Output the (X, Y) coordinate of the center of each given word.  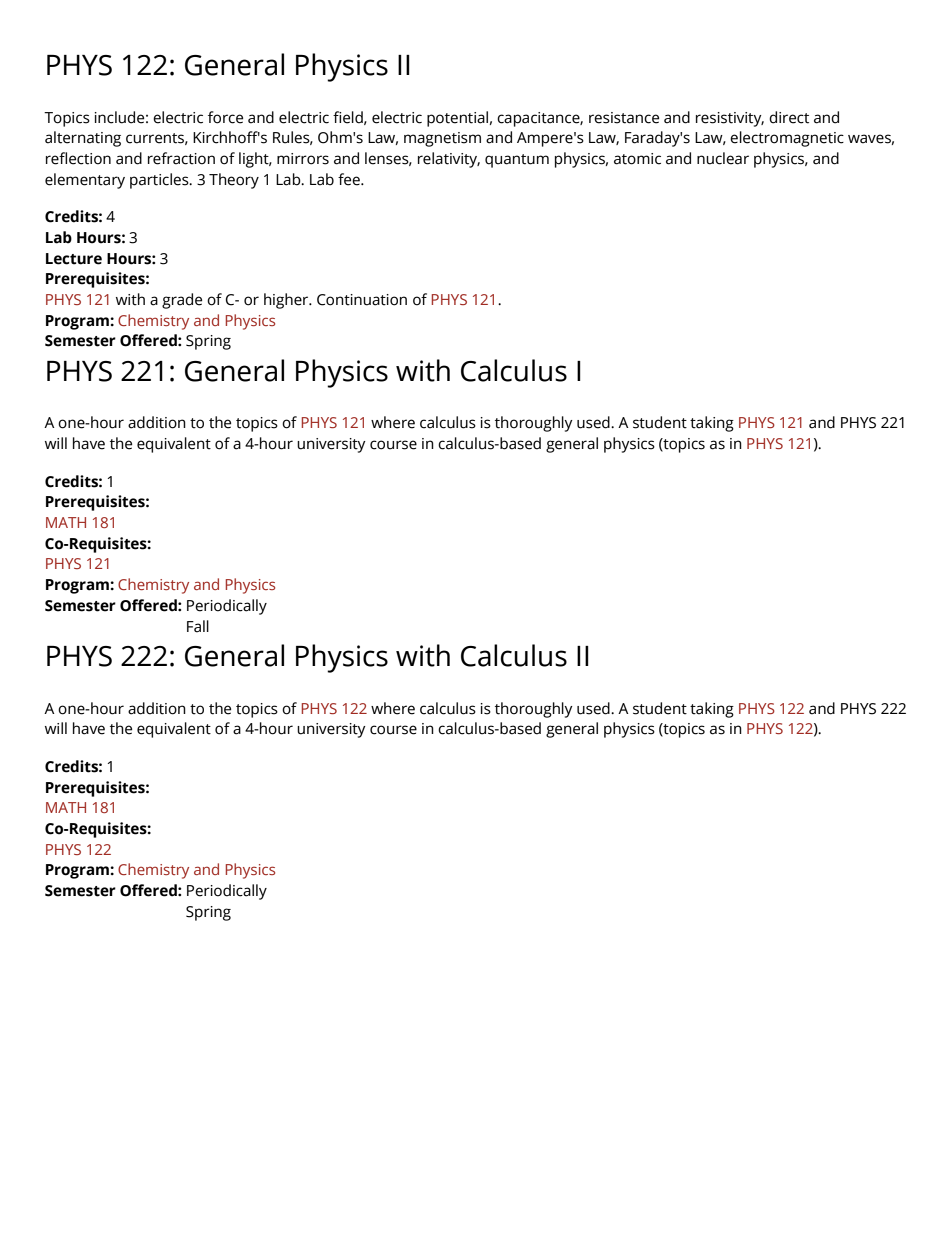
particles (160, 181)
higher (287, 301)
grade (182, 301)
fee (350, 179)
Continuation (362, 300)
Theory (234, 181)
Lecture (74, 259)
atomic (637, 159)
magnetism (442, 139)
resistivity (730, 119)
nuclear (723, 158)
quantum (517, 161)
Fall (198, 626)
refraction (181, 158)
